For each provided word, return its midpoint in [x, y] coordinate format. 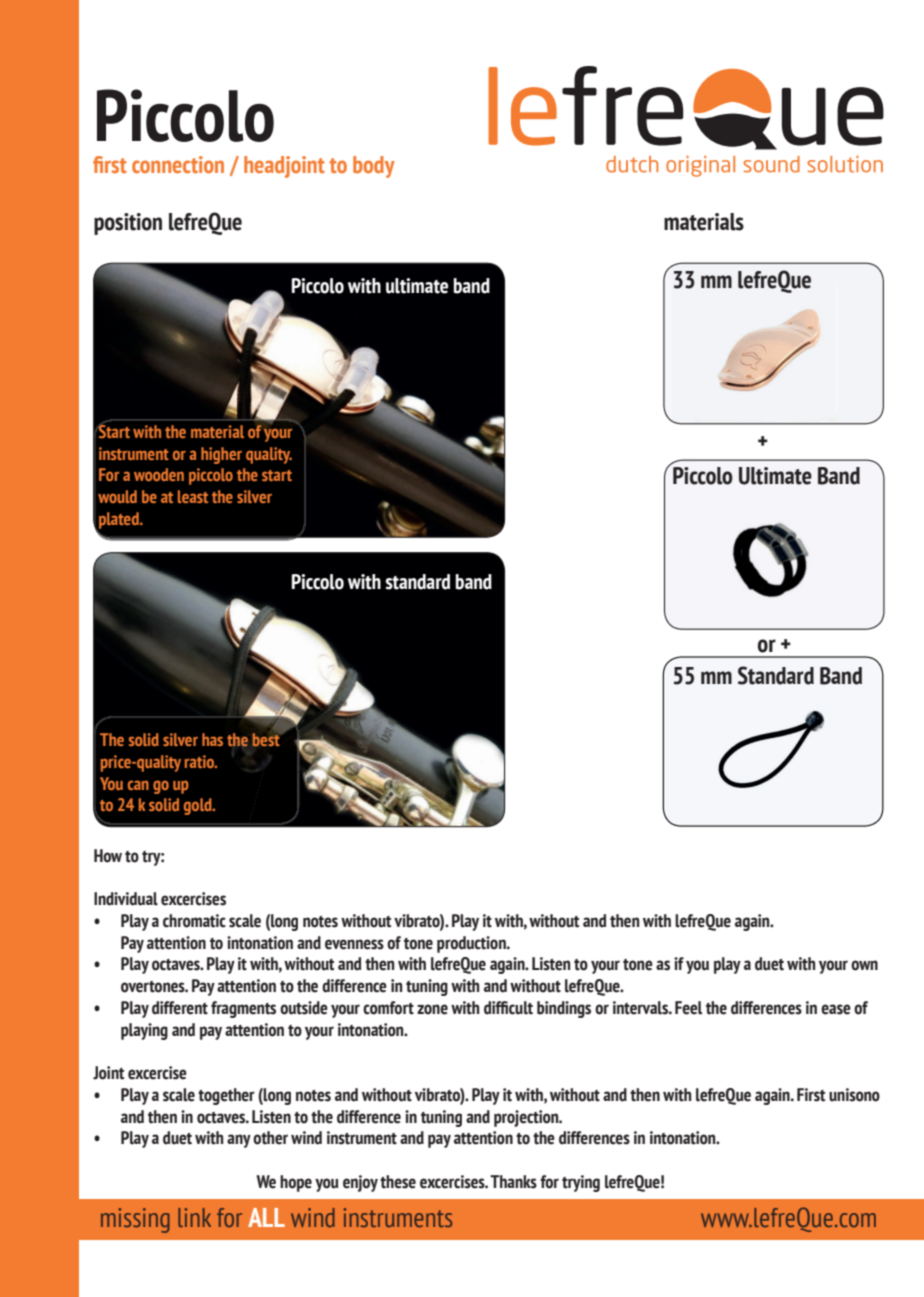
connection [178, 164]
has [212, 739]
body [374, 167]
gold [199, 806]
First [811, 1095]
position [128, 224]
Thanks [513, 1182]
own [864, 965]
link [194, 1217]
